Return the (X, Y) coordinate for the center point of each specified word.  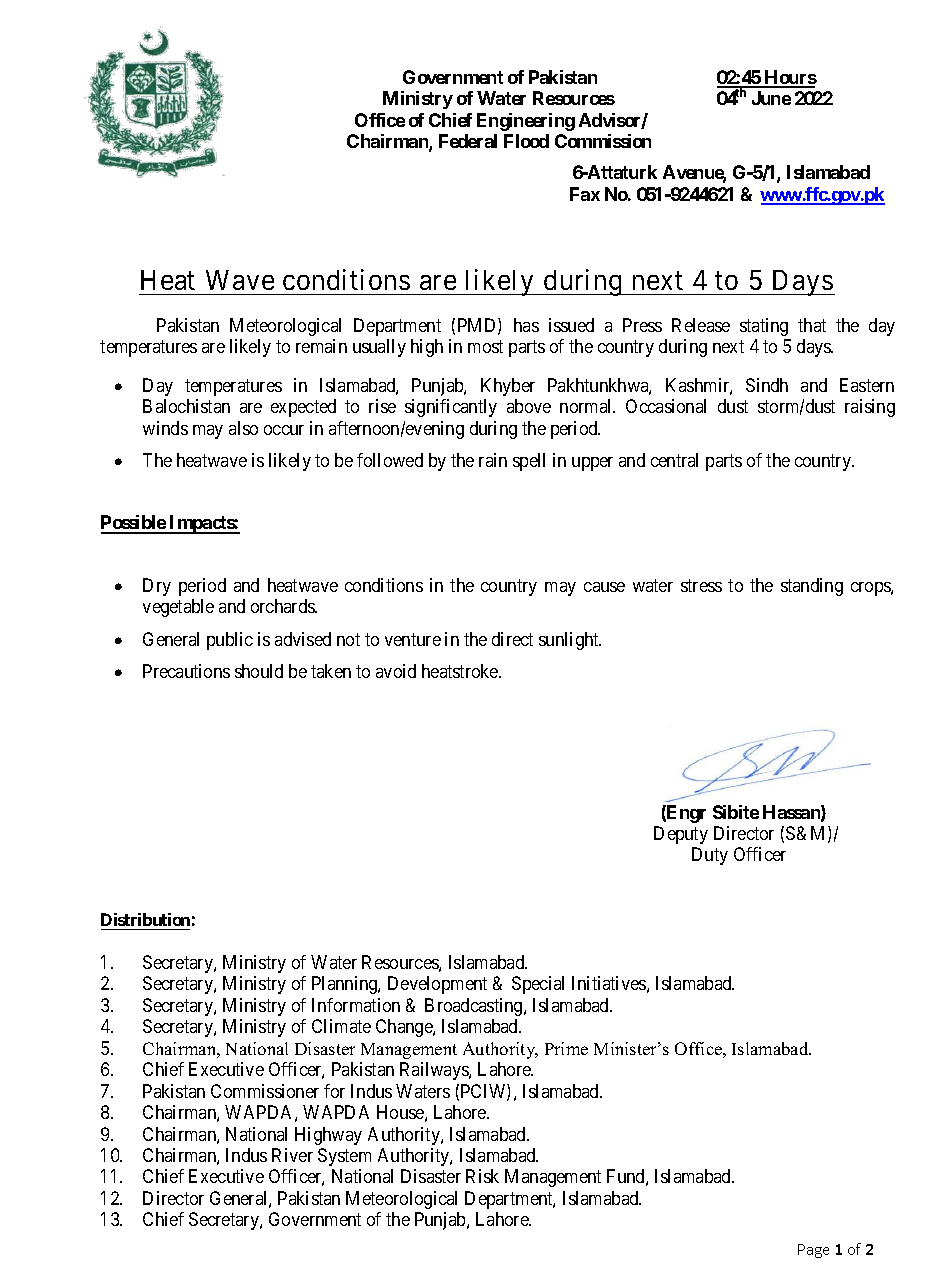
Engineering (526, 122)
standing (812, 587)
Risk (482, 1176)
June (771, 98)
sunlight (570, 641)
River (292, 1155)
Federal (468, 141)
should (259, 671)
